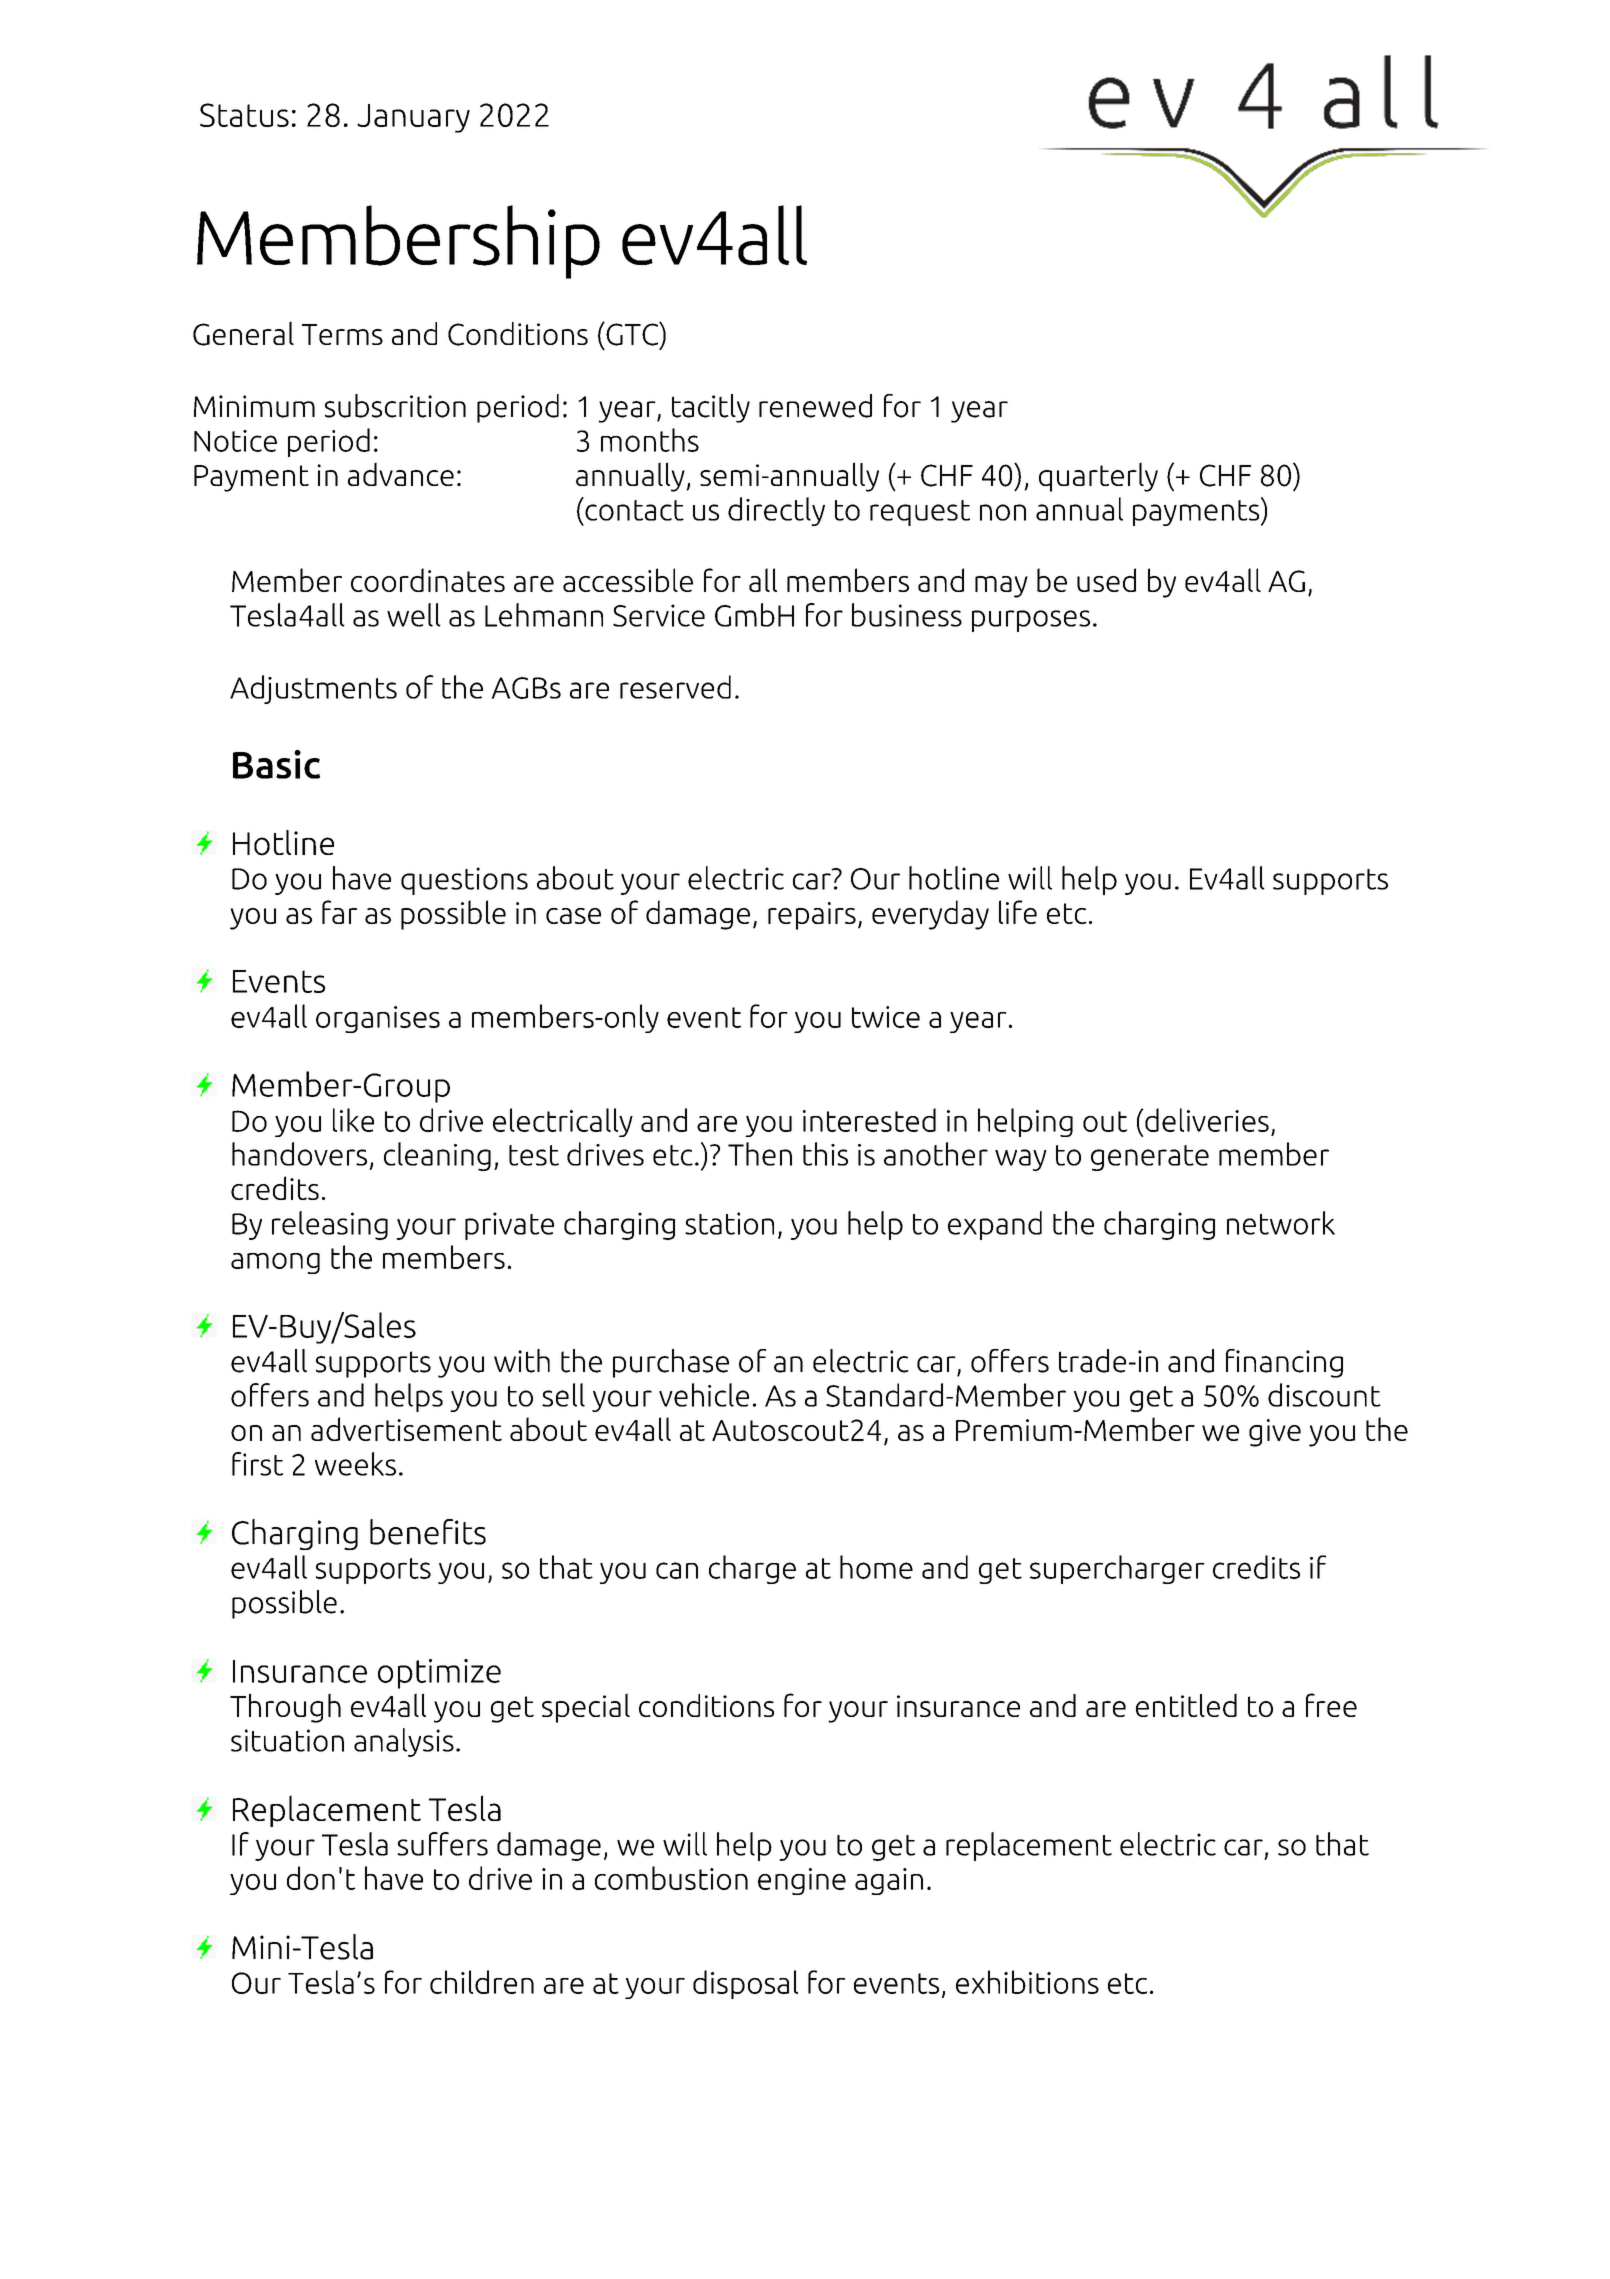  I want to click on deliveries, so click(1206, 1120).
